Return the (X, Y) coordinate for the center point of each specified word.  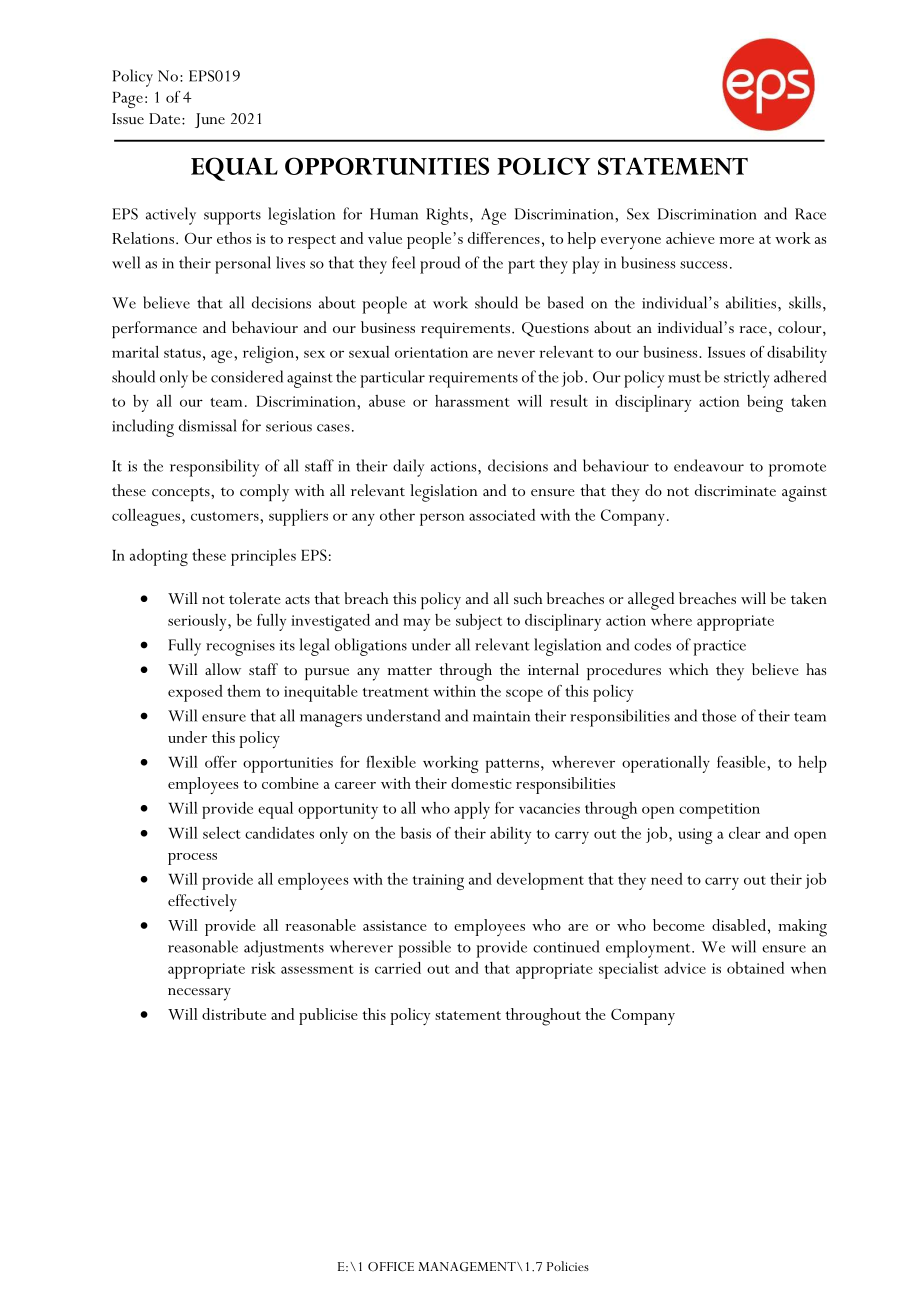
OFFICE (391, 1266)
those (719, 715)
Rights (447, 216)
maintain (501, 716)
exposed (195, 693)
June (210, 120)
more (736, 240)
